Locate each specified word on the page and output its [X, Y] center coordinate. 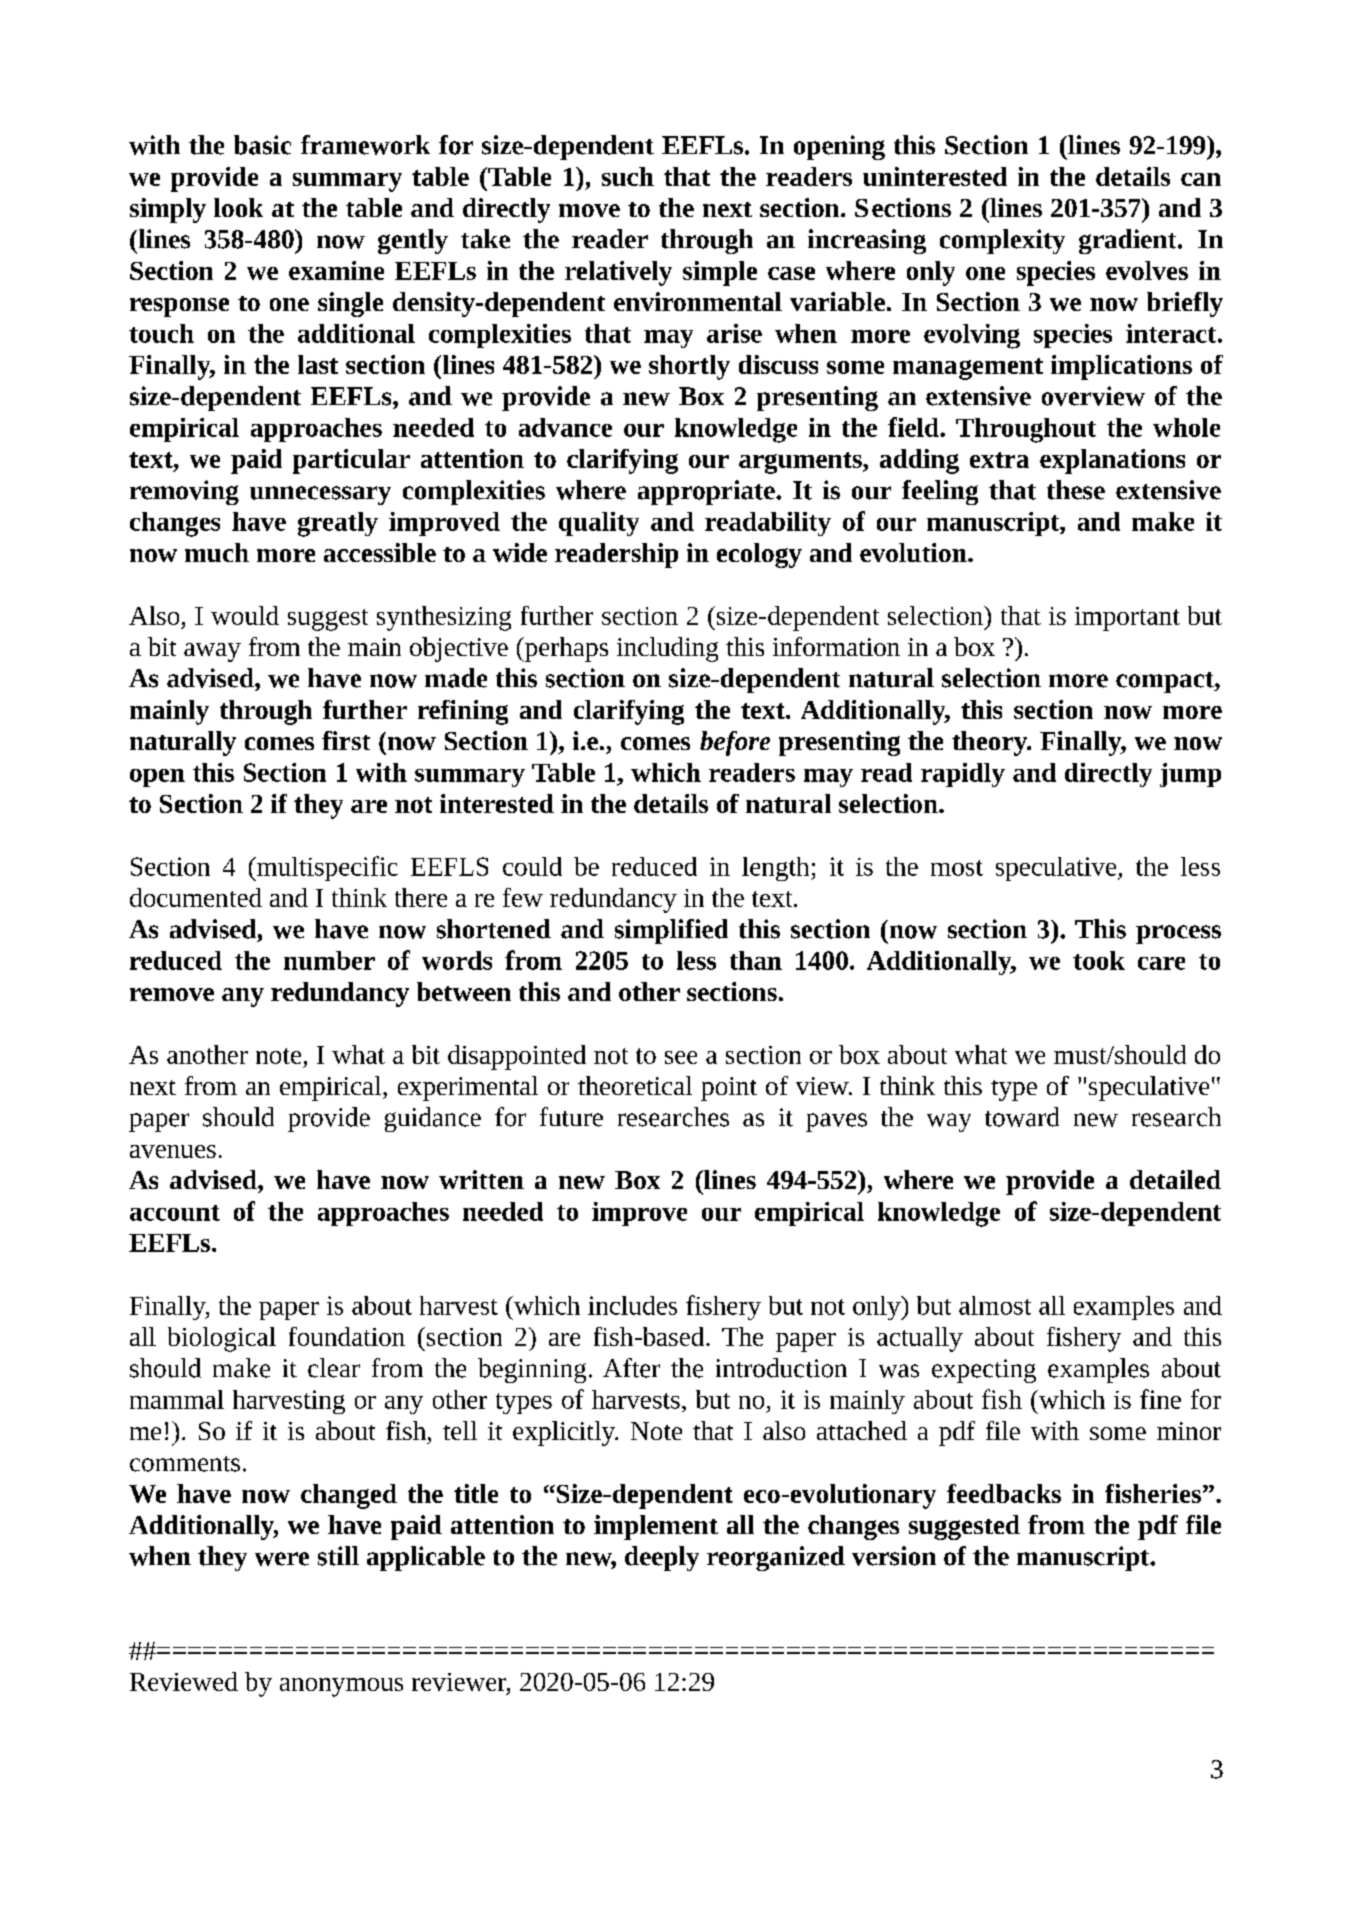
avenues [173, 1151]
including [667, 649]
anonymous [341, 1687]
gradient [1129, 241]
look [238, 207]
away [212, 652]
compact [1166, 682]
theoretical [635, 1085]
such [628, 176]
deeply [662, 1558]
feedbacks [1004, 1493]
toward [1022, 1117]
